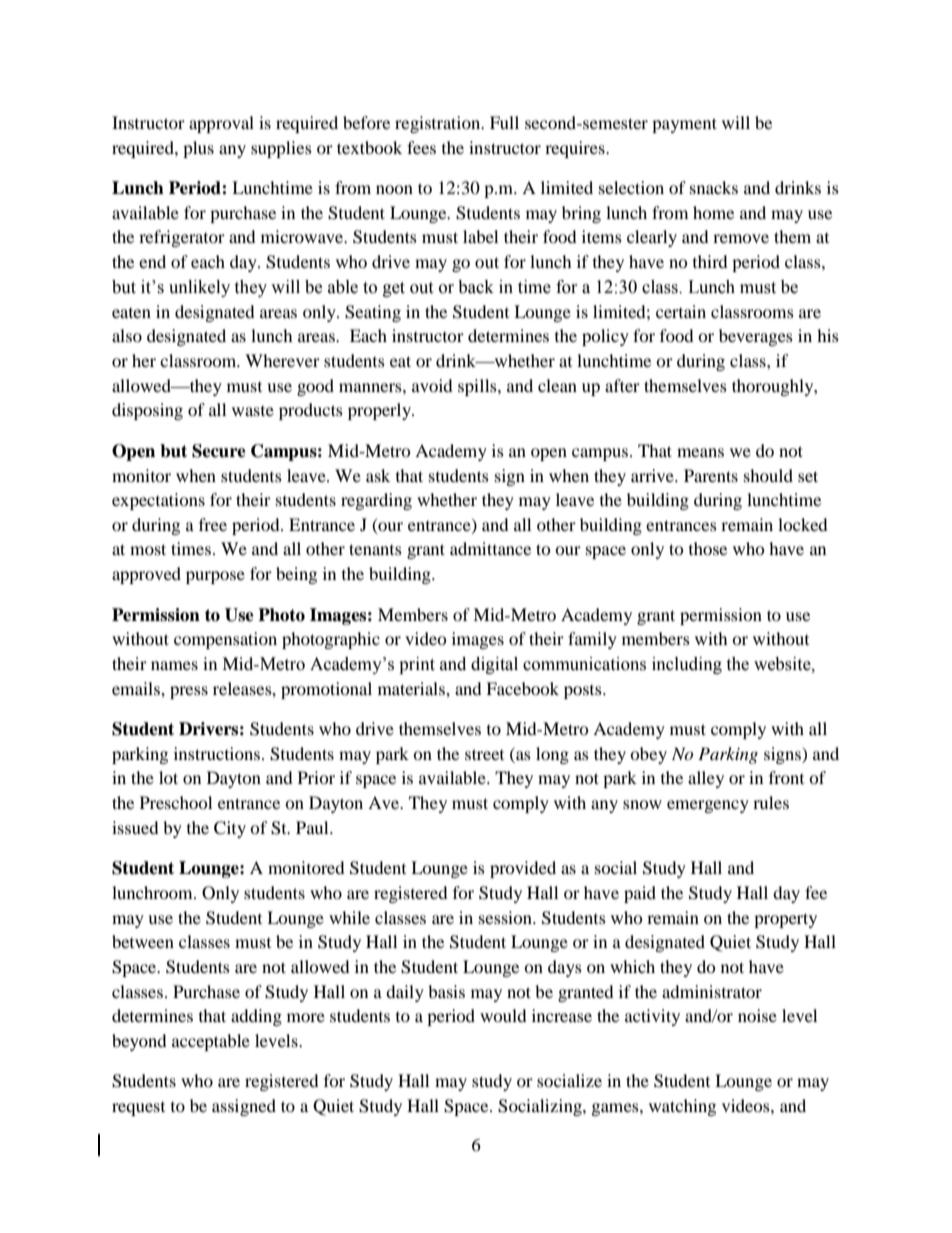 The image size is (952, 1233). Describe the element at coordinates (378, 475) in the screenshot. I see `ask` at that location.
